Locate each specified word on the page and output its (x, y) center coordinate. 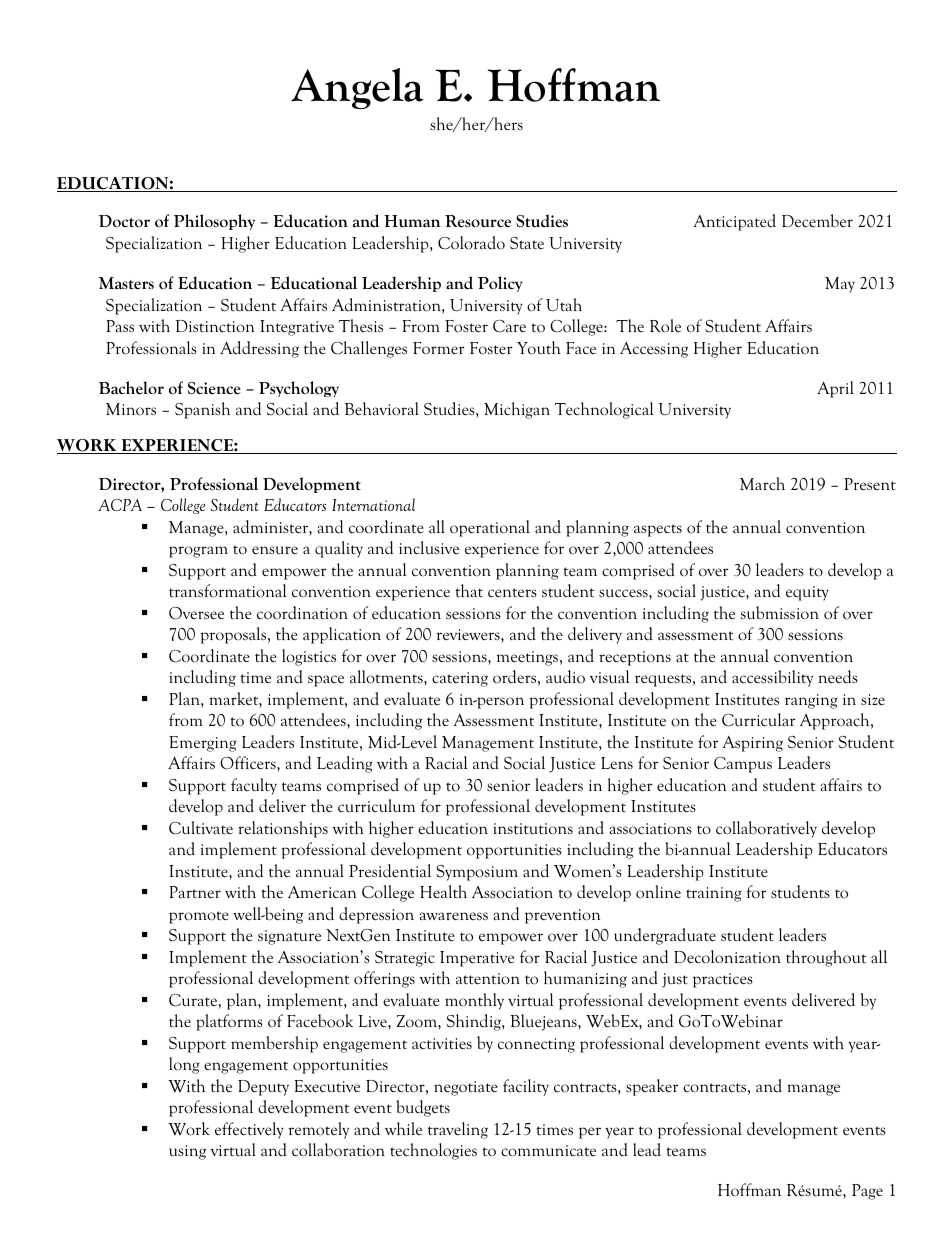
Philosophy (214, 222)
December (817, 221)
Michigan (517, 410)
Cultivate (201, 828)
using (187, 1152)
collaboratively (766, 829)
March (762, 484)
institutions (533, 829)
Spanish (202, 410)
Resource (478, 221)
